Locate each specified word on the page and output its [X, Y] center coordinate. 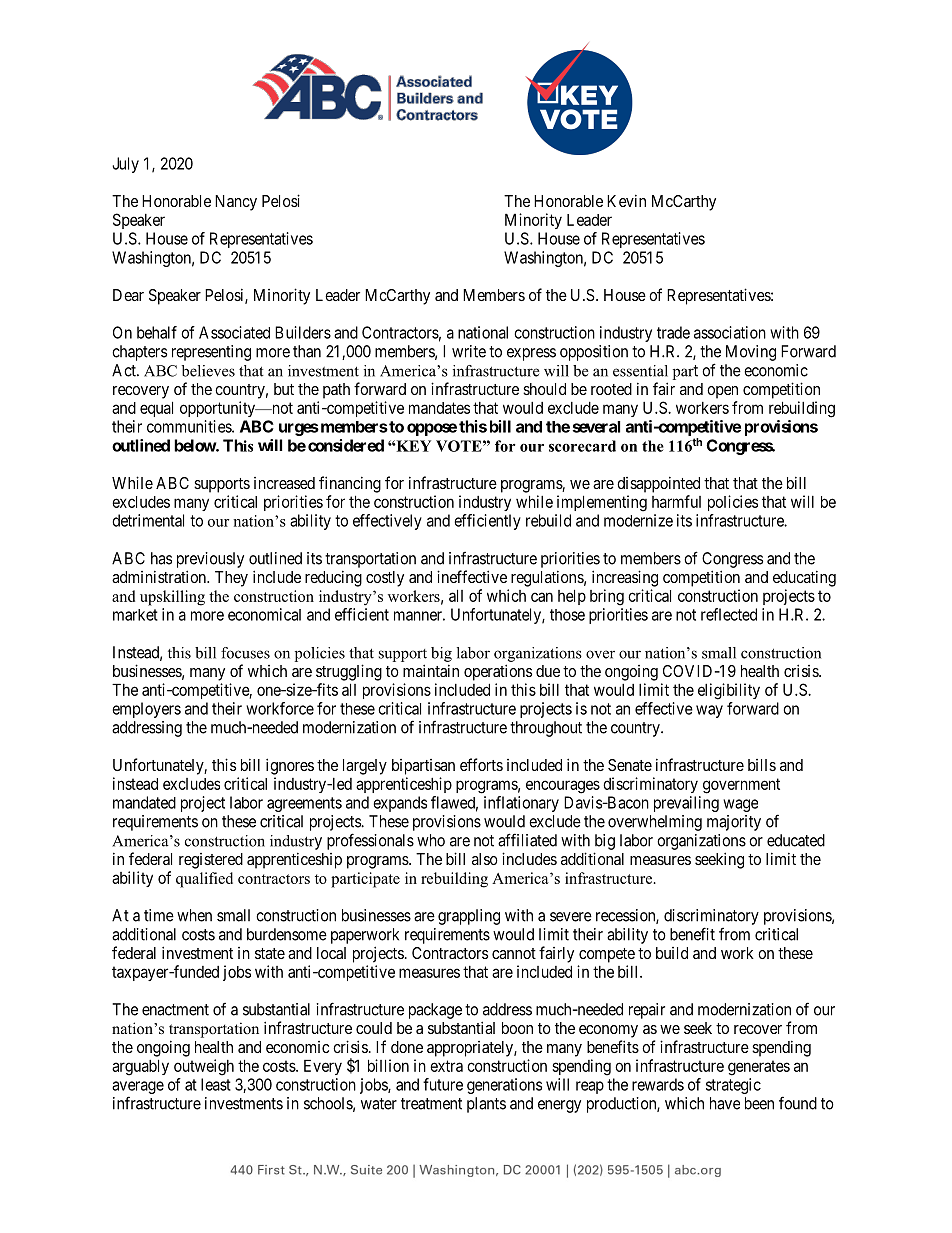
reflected [729, 614]
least [216, 1084]
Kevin [626, 200]
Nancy [236, 203]
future [443, 1084]
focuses [245, 653]
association [730, 332]
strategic [733, 1086]
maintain [431, 670]
